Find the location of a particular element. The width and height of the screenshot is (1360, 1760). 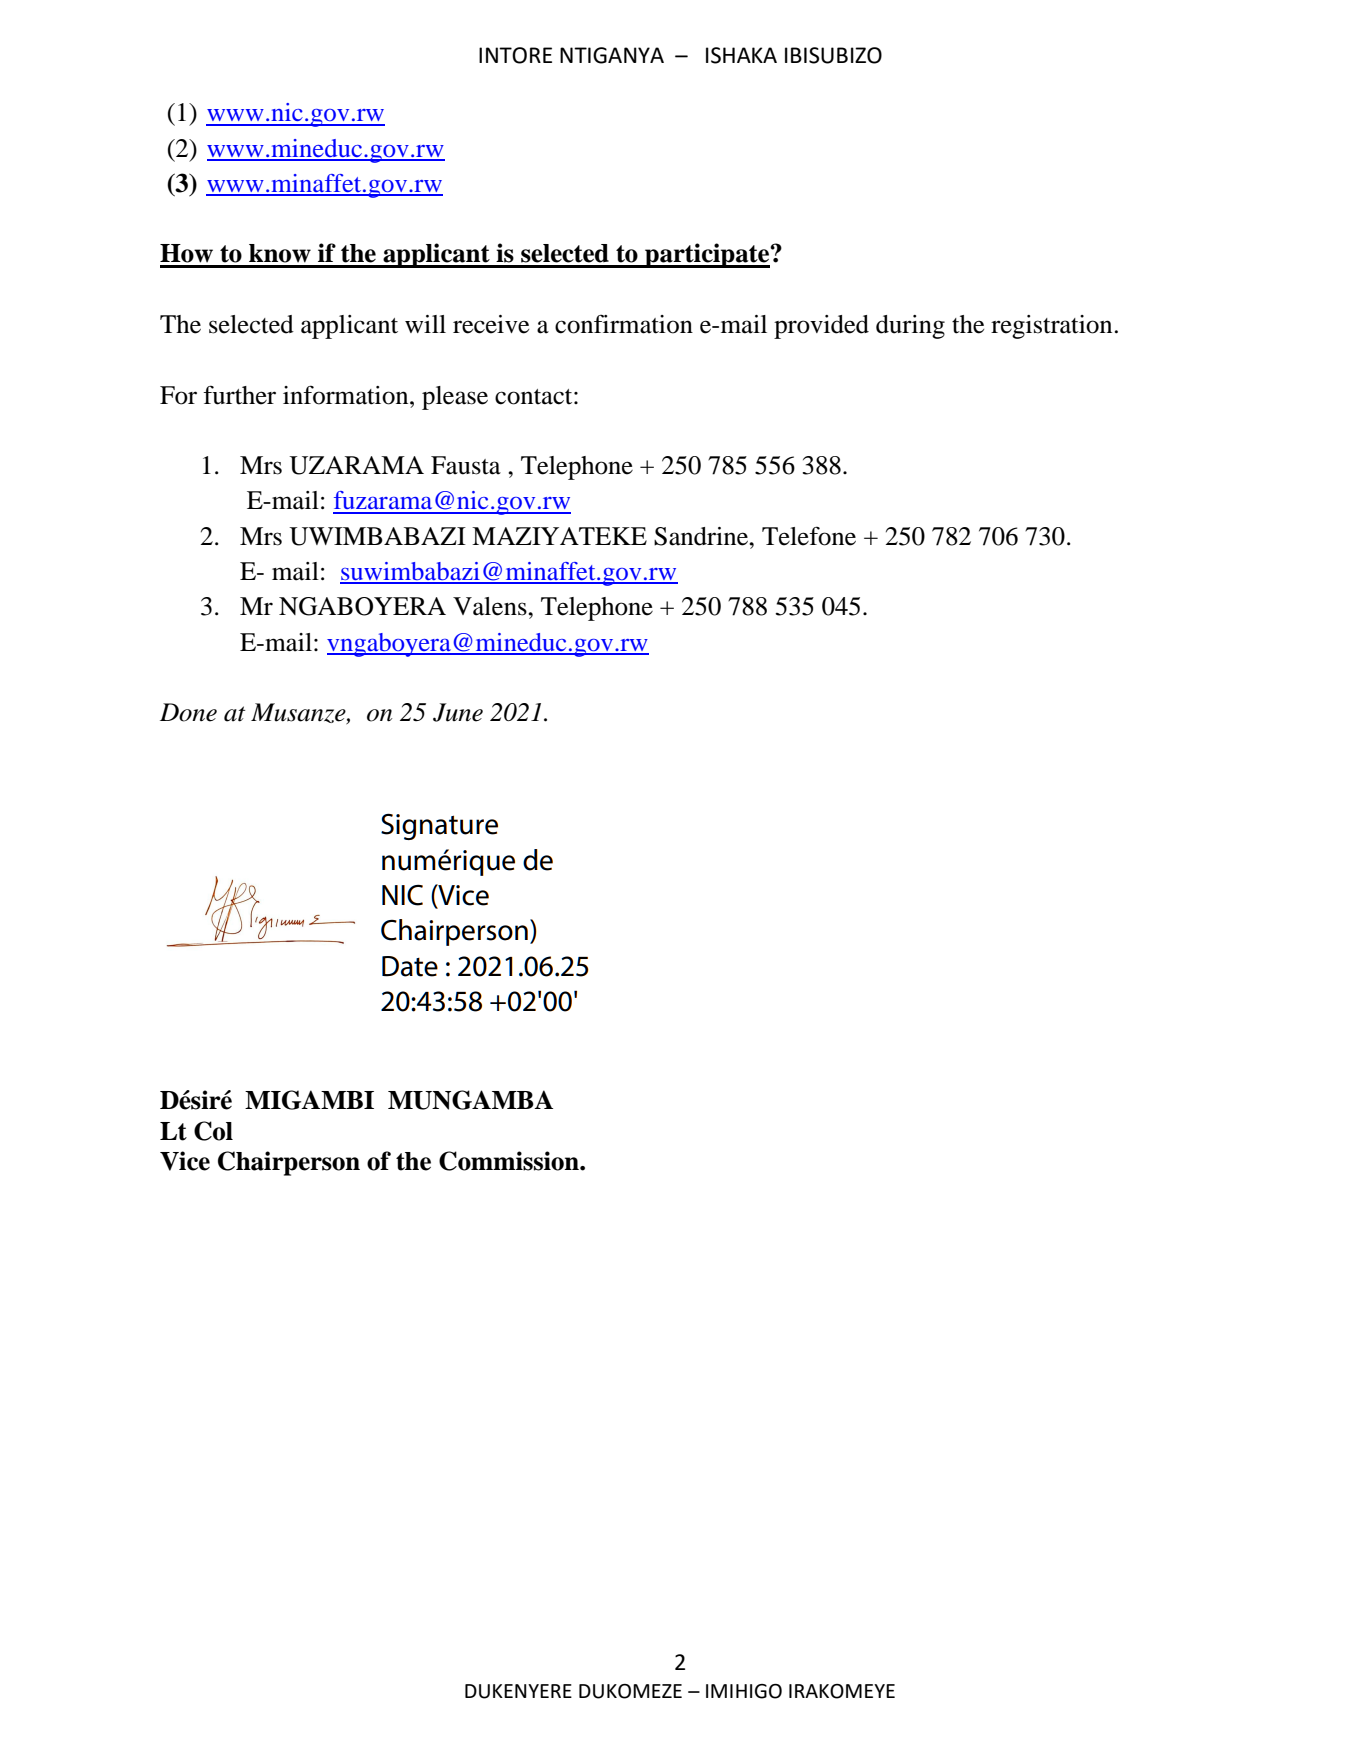

Fausta is located at coordinates (466, 465).
